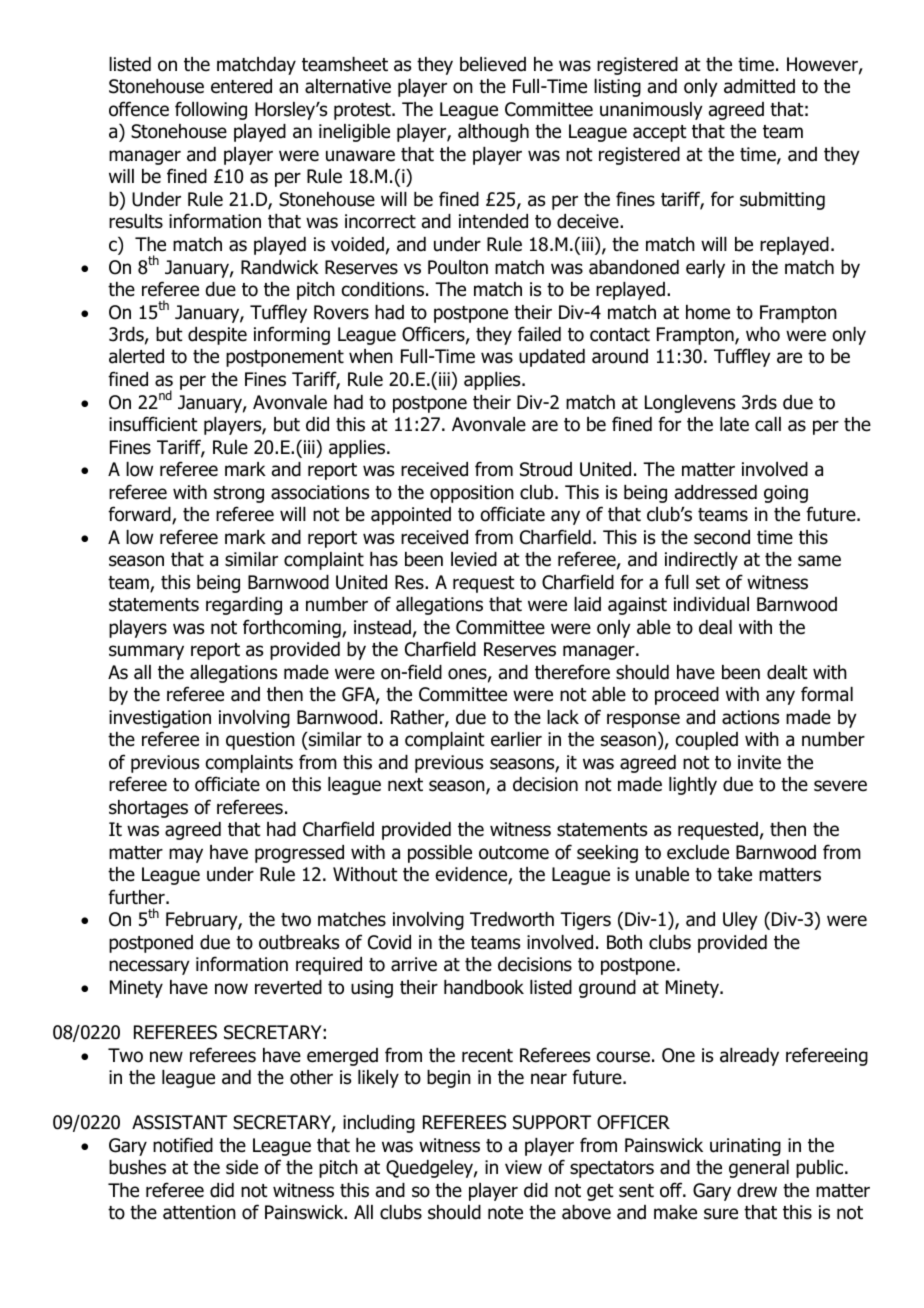  What do you see at coordinates (493, 133) in the page?
I see `although` at bounding box center [493, 133].
